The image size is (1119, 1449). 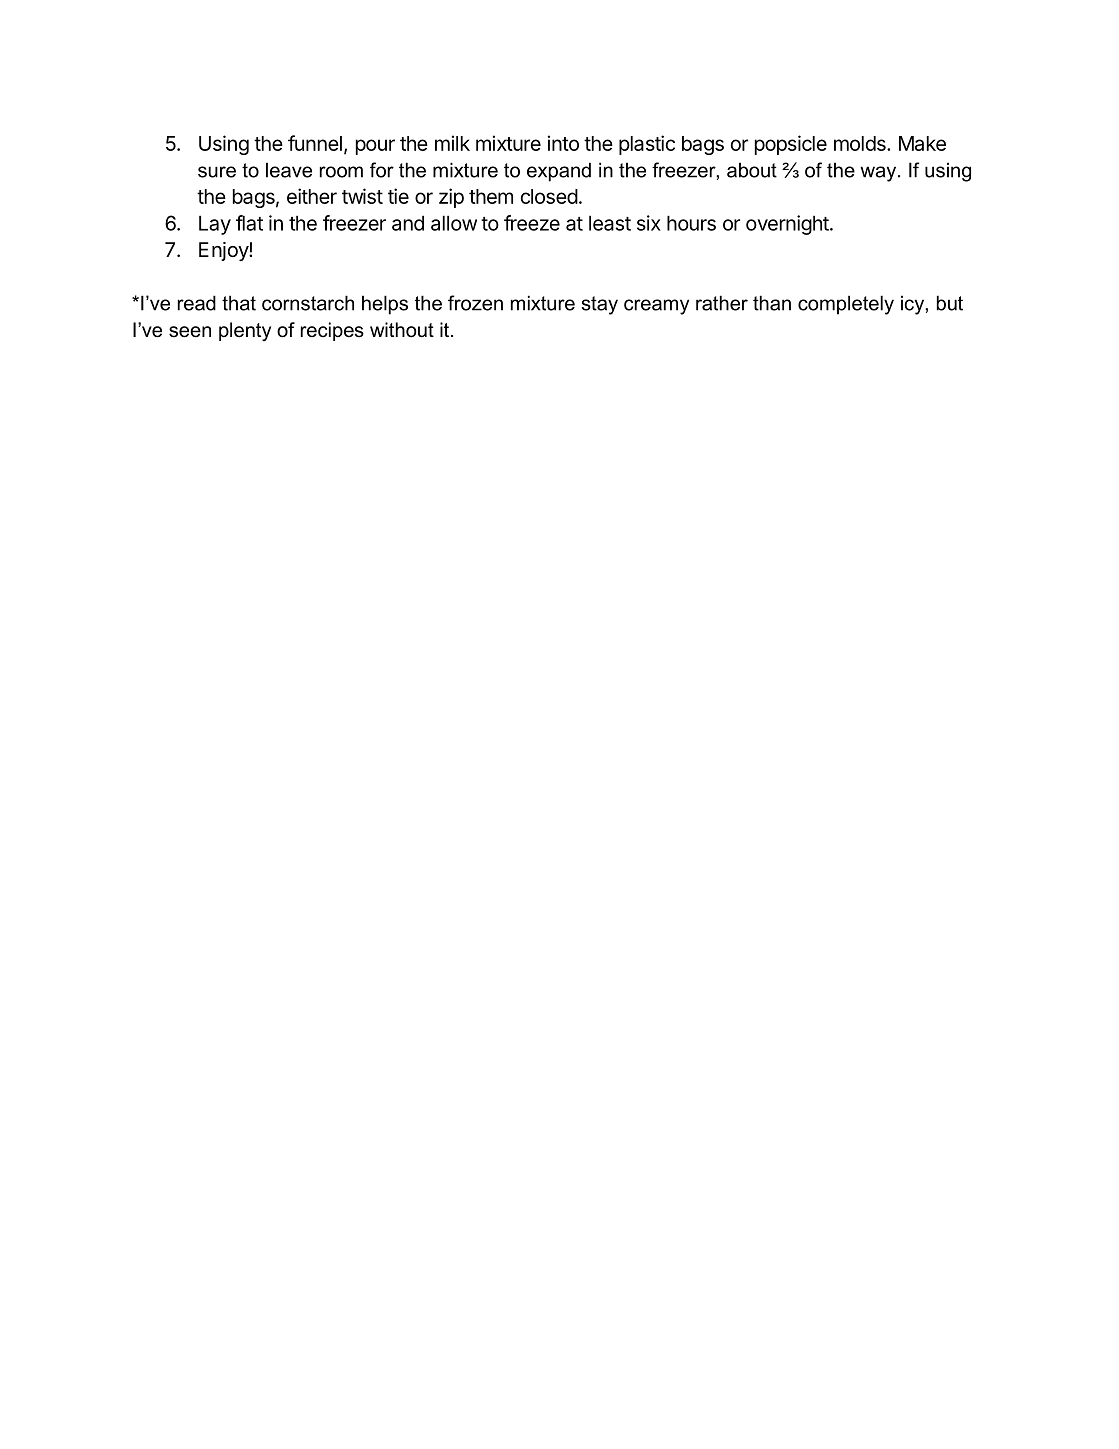 I want to click on funnel, so click(x=315, y=143).
